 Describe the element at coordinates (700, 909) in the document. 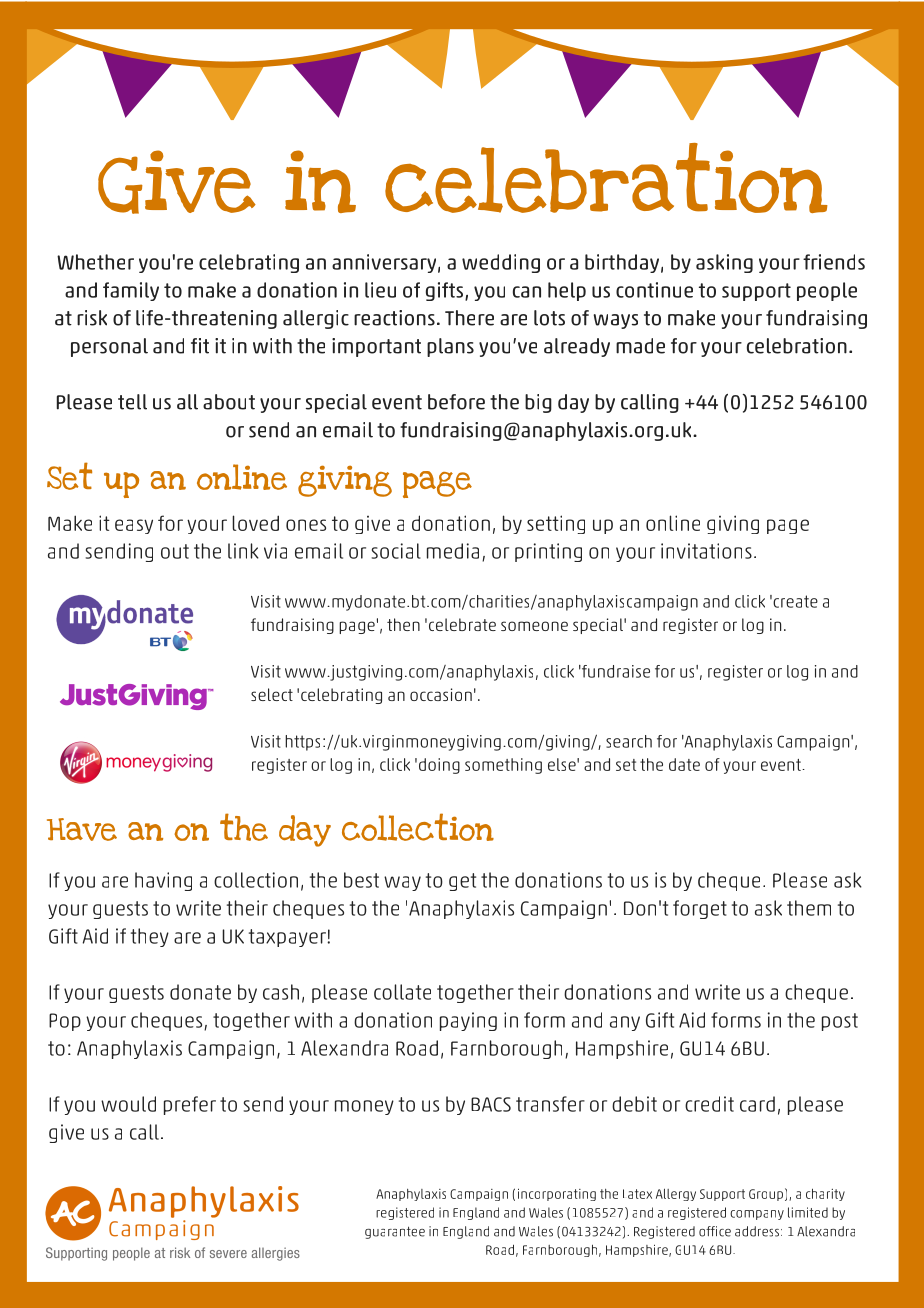

I see `forget` at that location.
